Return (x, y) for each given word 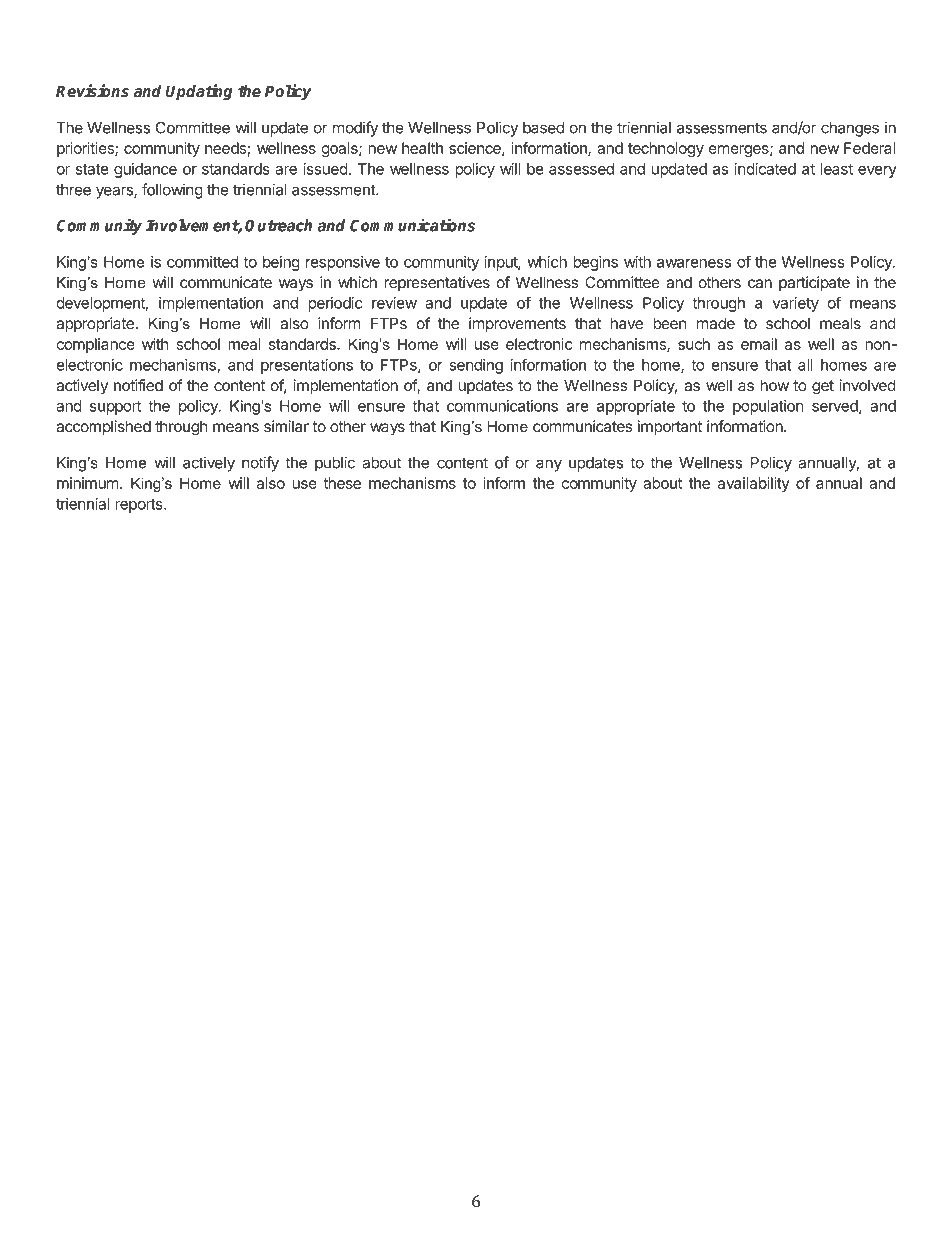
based (543, 128)
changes (850, 129)
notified (138, 385)
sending (476, 366)
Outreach (278, 225)
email (759, 344)
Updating (199, 92)
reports (140, 506)
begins (595, 263)
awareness (694, 263)
